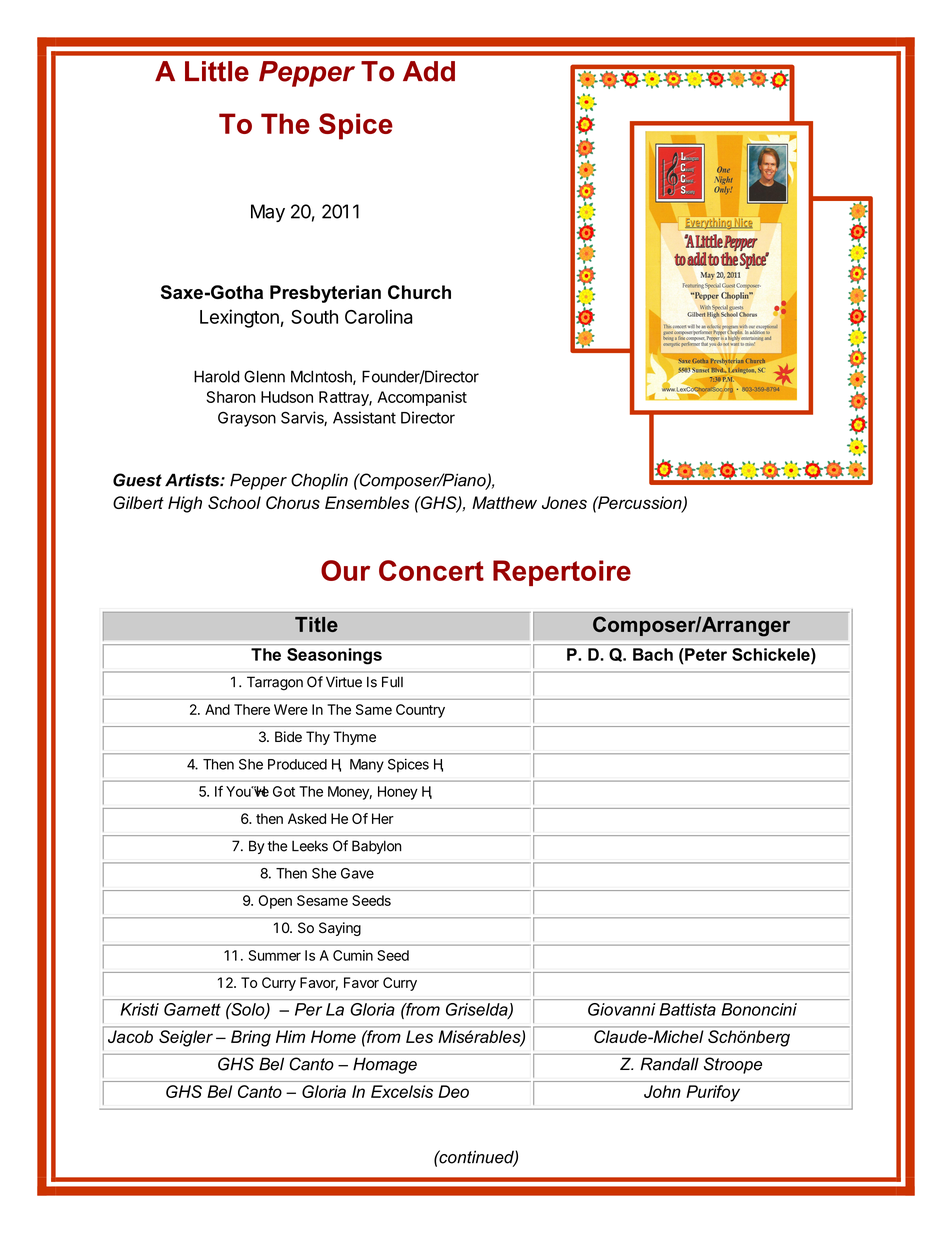  I want to click on There, so click(252, 709).
